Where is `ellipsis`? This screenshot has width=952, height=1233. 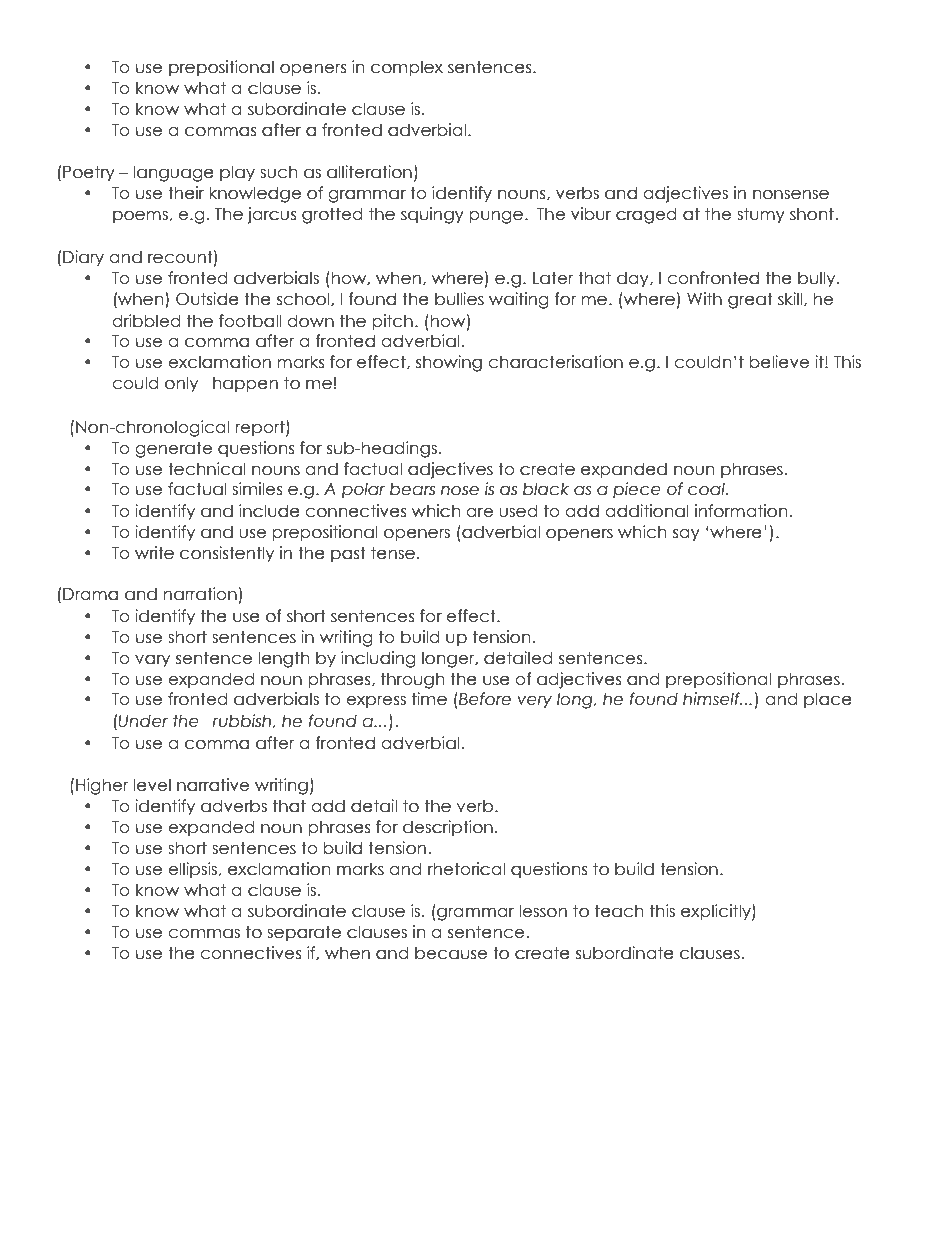
ellipsis is located at coordinates (192, 870).
